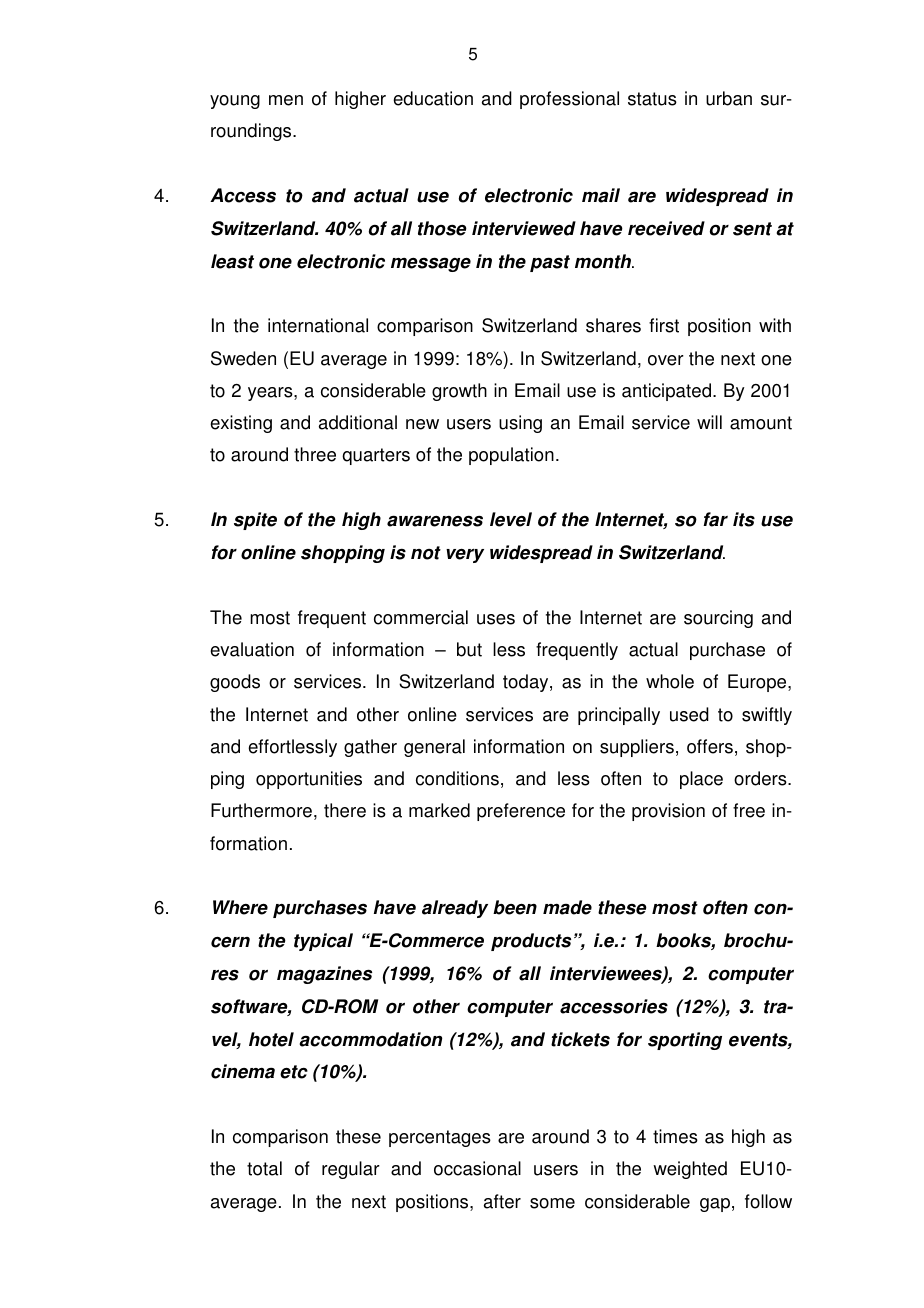  What do you see at coordinates (255, 521) in the document?
I see `spite` at bounding box center [255, 521].
